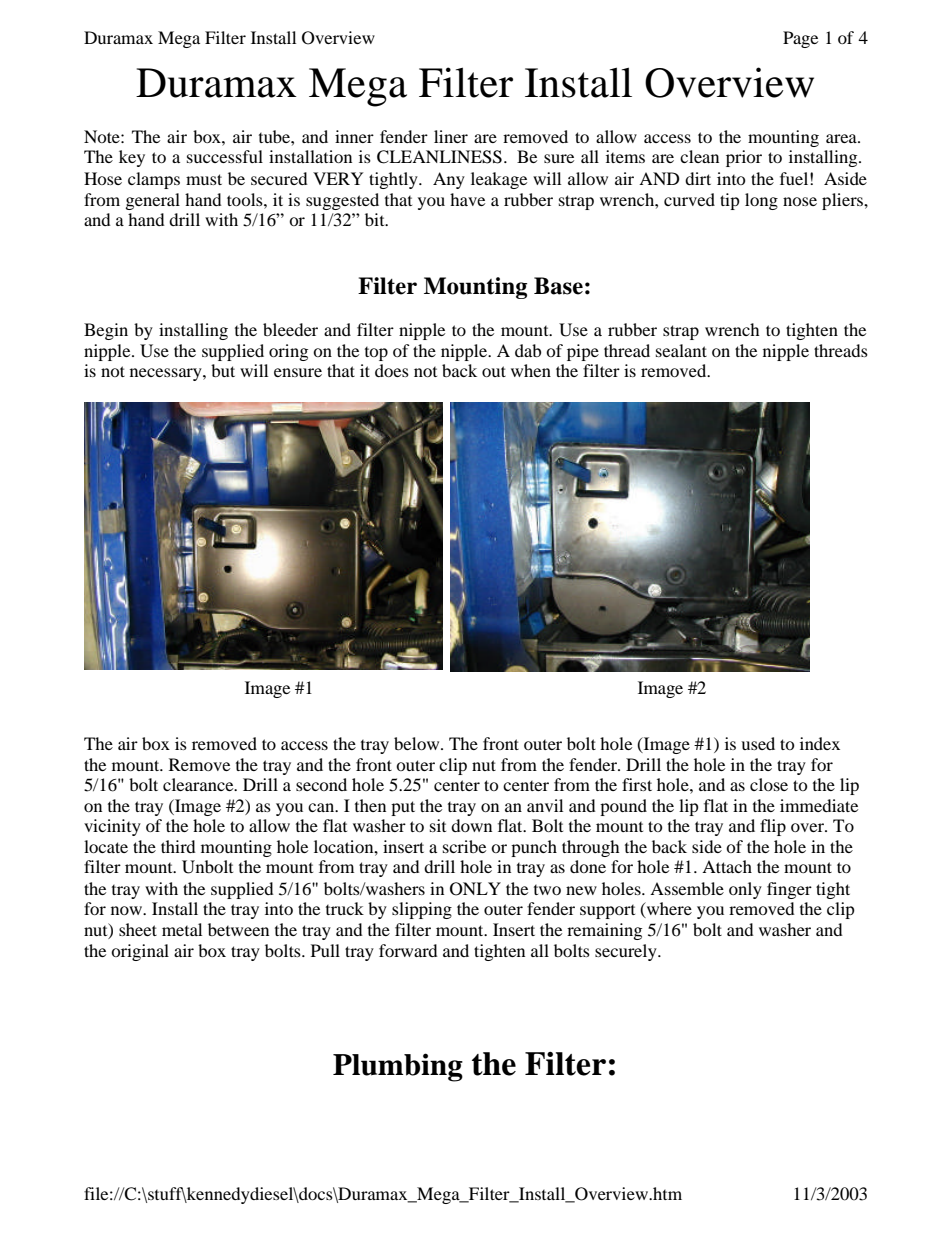 The image size is (952, 1233). Describe the element at coordinates (418, 743) in the document. I see `below` at that location.
